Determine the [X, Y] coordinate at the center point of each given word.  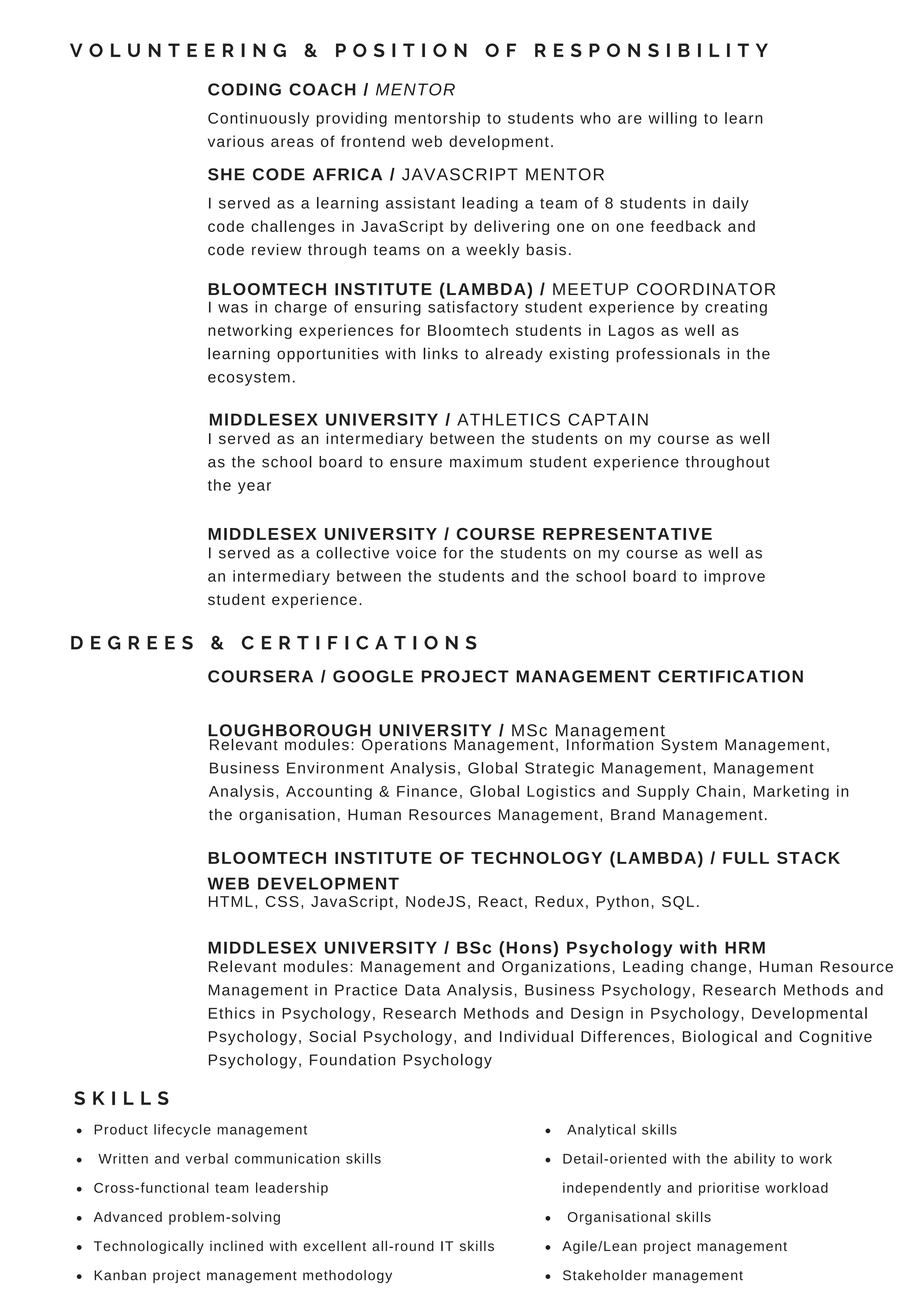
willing [672, 119]
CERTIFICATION [730, 676]
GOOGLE [373, 676]
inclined [236, 1246]
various [236, 141]
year [254, 488]
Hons [530, 947]
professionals [668, 355]
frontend [373, 141]
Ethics [232, 1013]
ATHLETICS [508, 419]
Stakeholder [605, 1275]
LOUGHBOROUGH [289, 731]
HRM [745, 947]
